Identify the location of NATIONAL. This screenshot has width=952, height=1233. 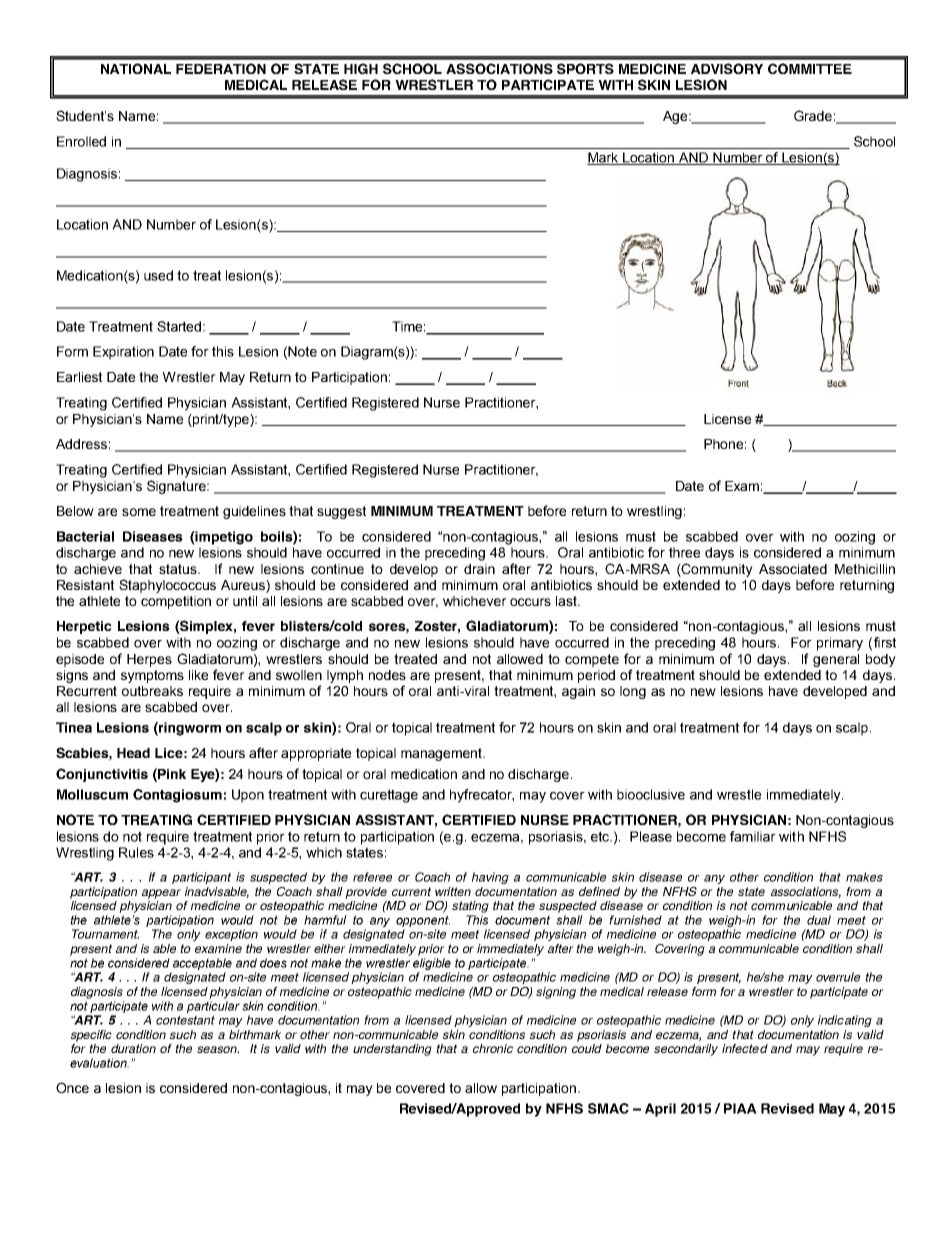
(136, 68).
